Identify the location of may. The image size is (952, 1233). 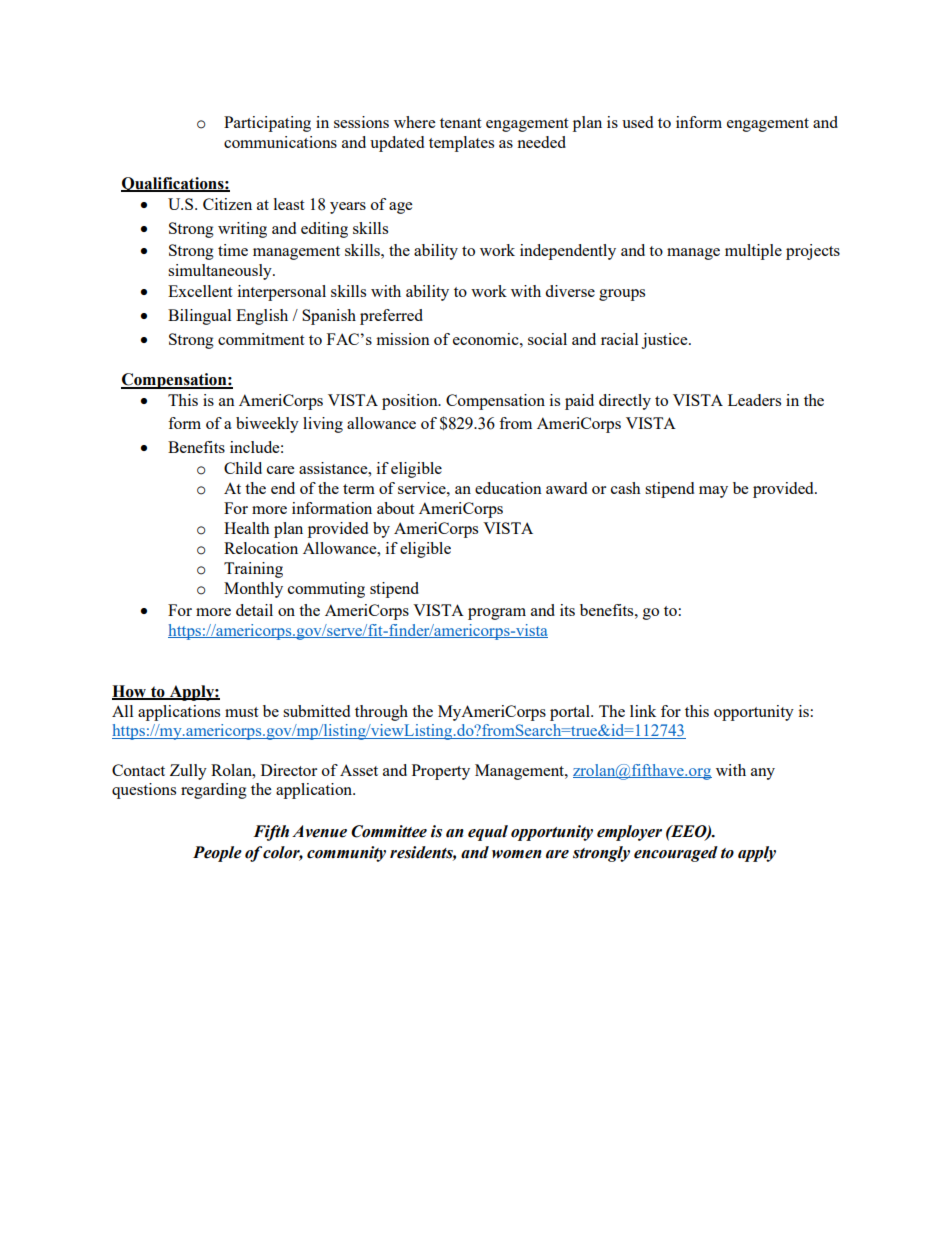
(713, 492).
